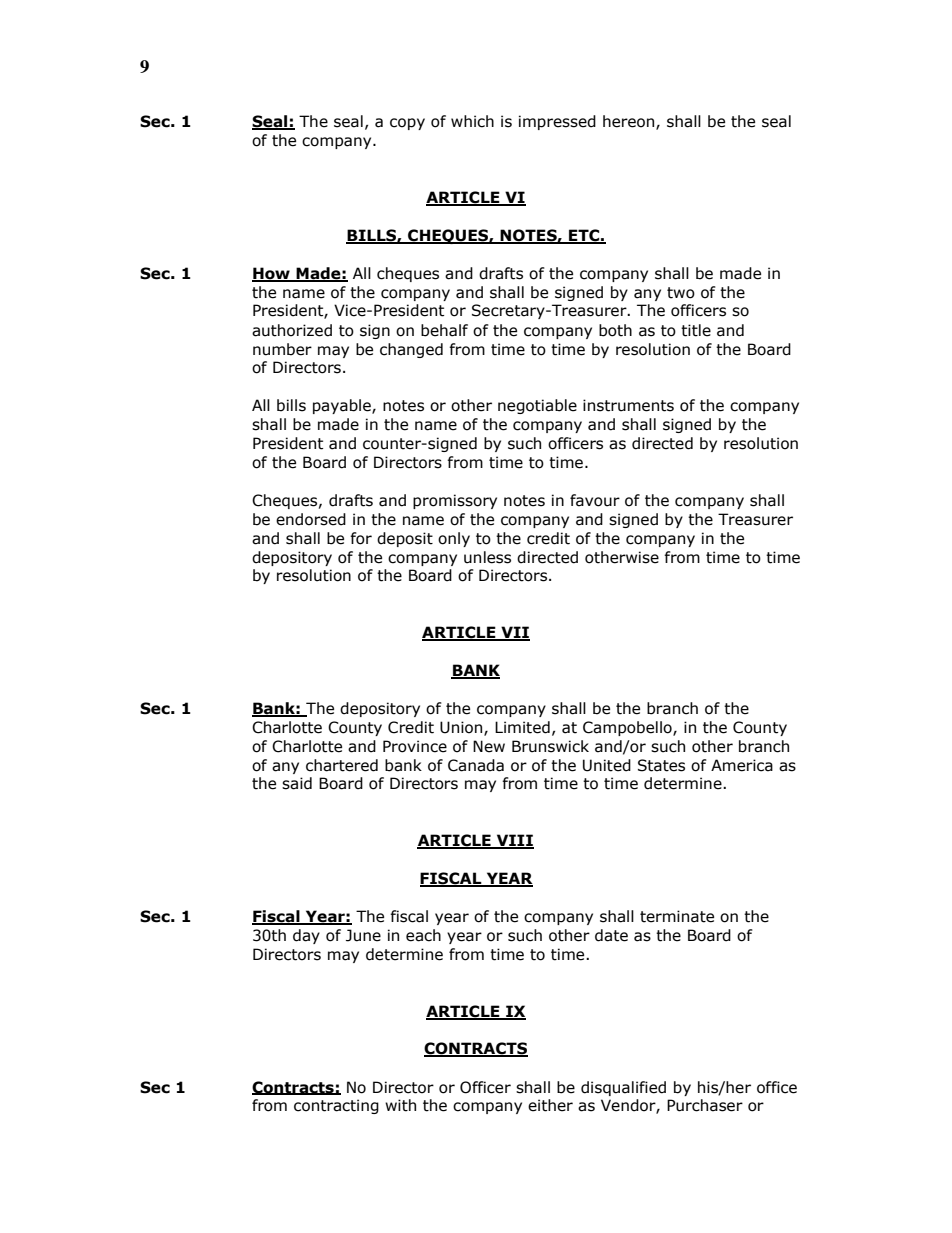  What do you see at coordinates (306, 936) in the screenshot?
I see `day` at bounding box center [306, 936].
